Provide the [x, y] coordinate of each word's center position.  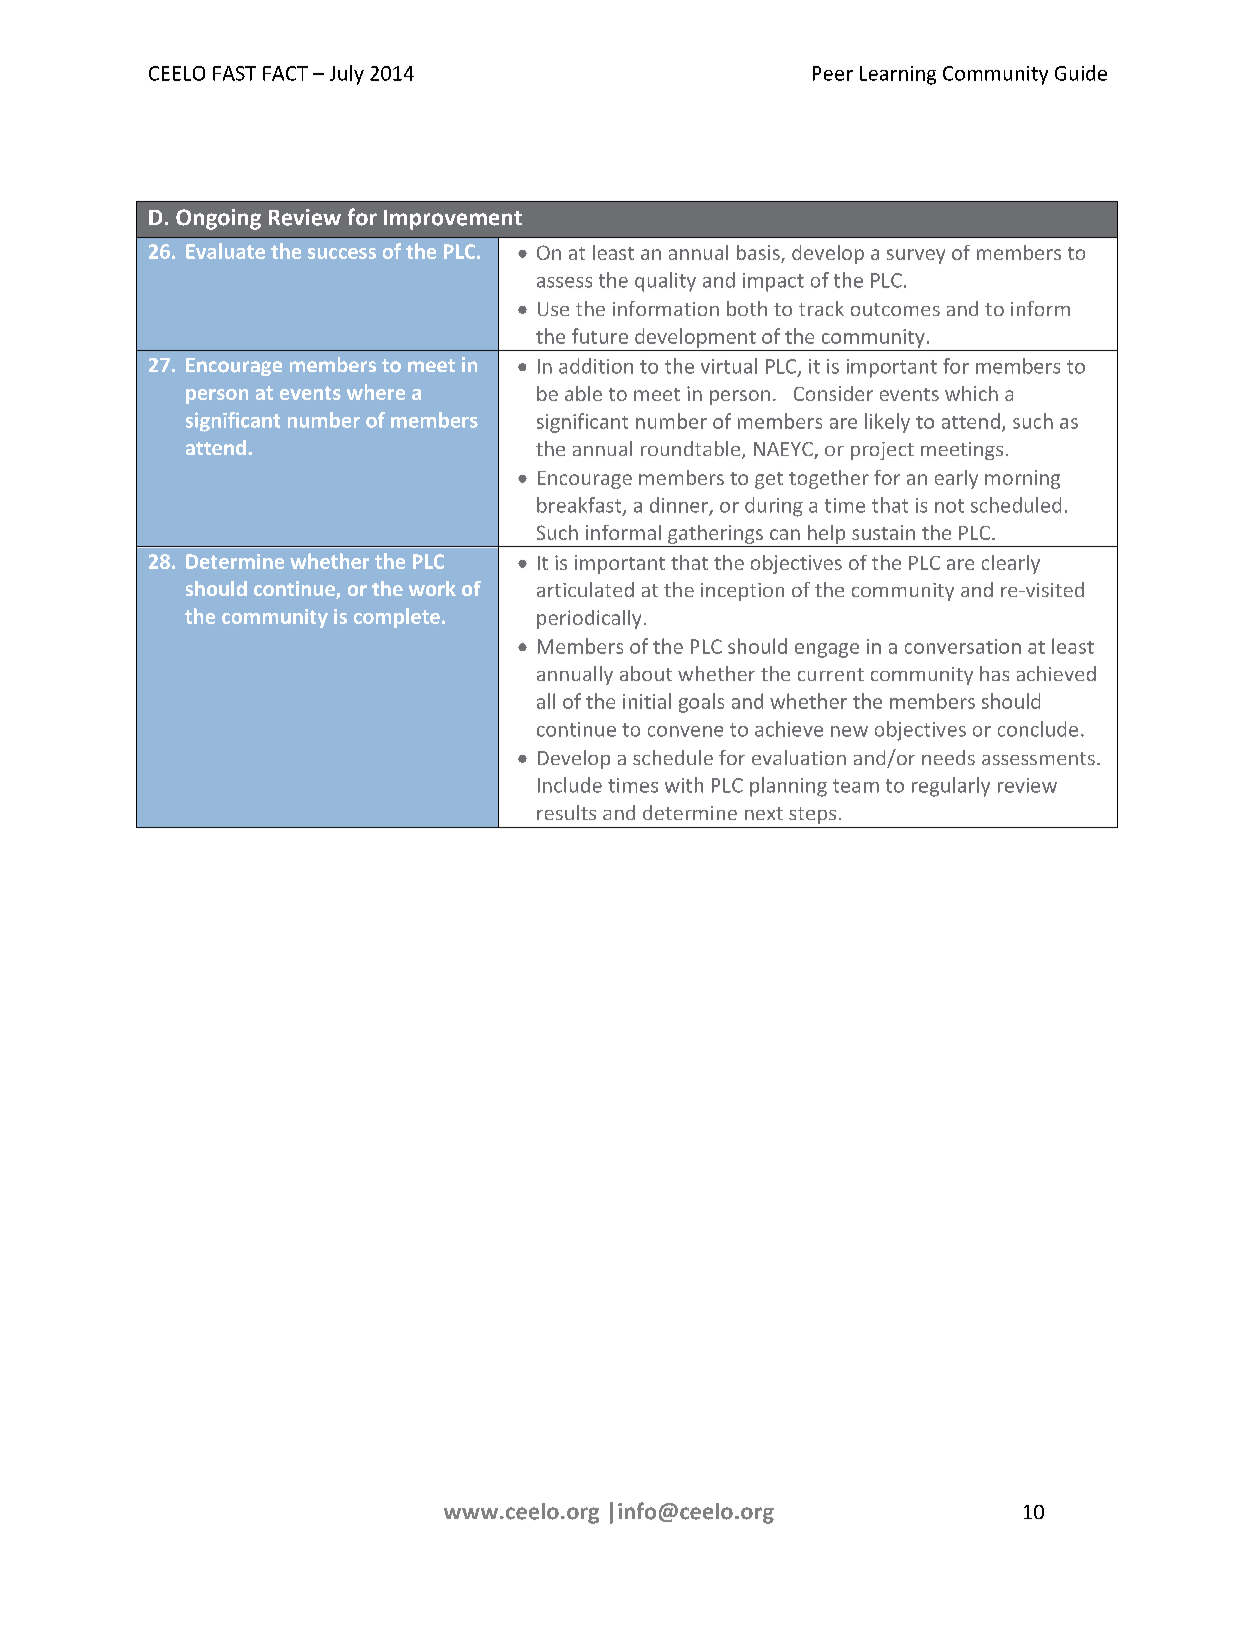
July [347, 75]
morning [1022, 479]
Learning [898, 75]
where [376, 392]
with [684, 785]
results [566, 812]
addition [596, 366]
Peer [833, 73]
